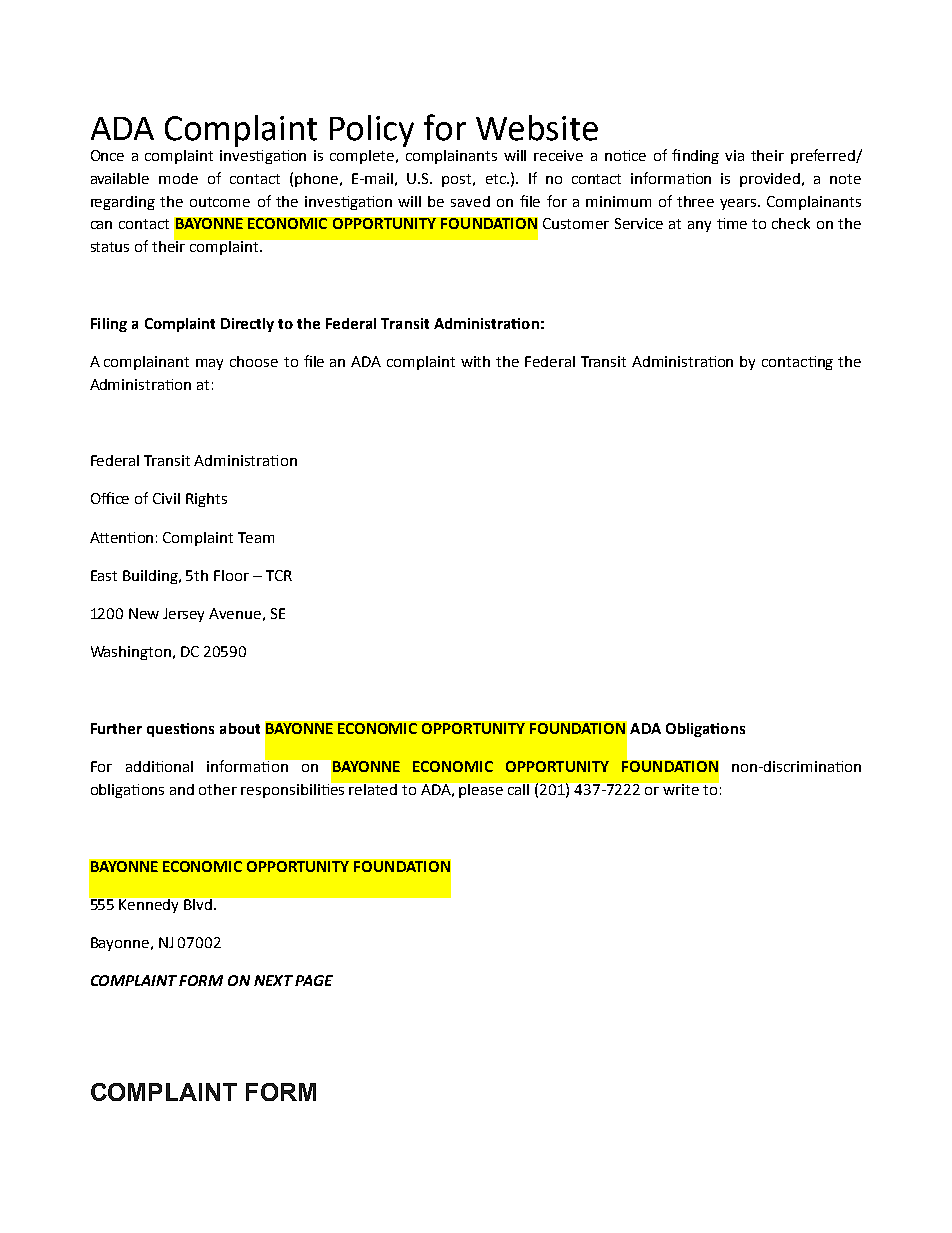 This screenshot has height=1233, width=952. Describe the element at coordinates (279, 575) in the screenshot. I see `TCR` at that location.
